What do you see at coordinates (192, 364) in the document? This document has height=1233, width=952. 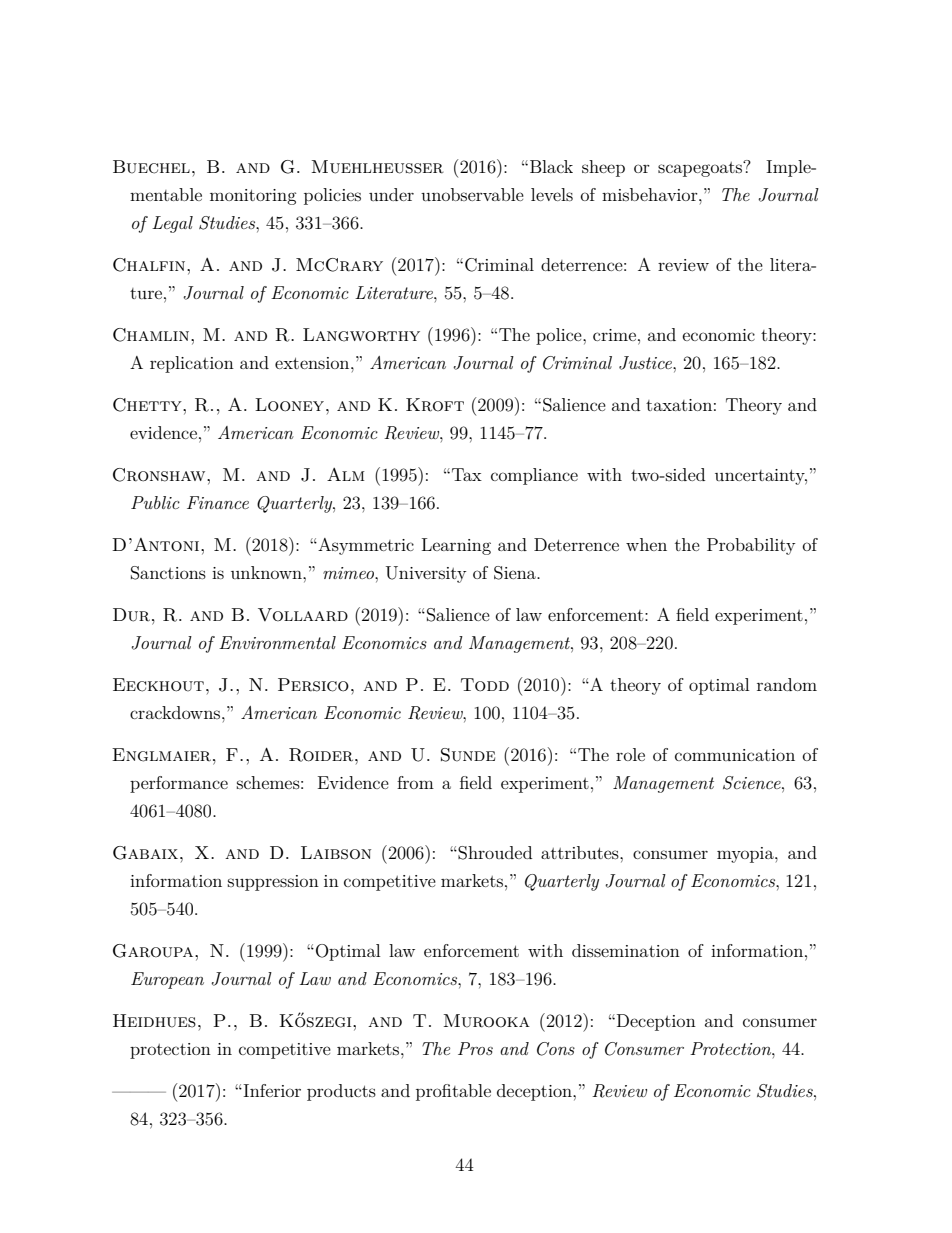 I see `replication` at bounding box center [192, 364].
